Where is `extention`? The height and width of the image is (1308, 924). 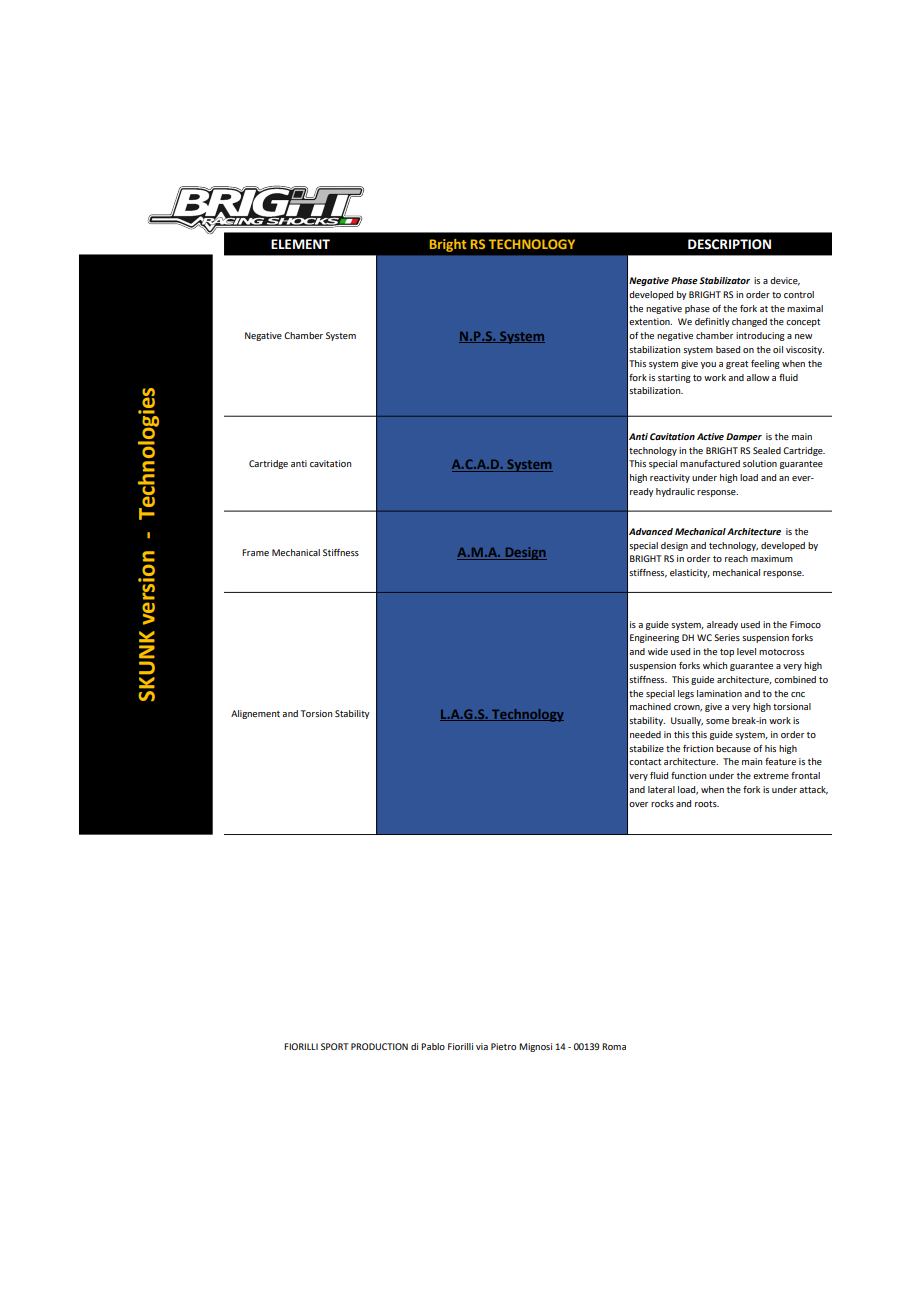
extention is located at coordinates (650, 321).
